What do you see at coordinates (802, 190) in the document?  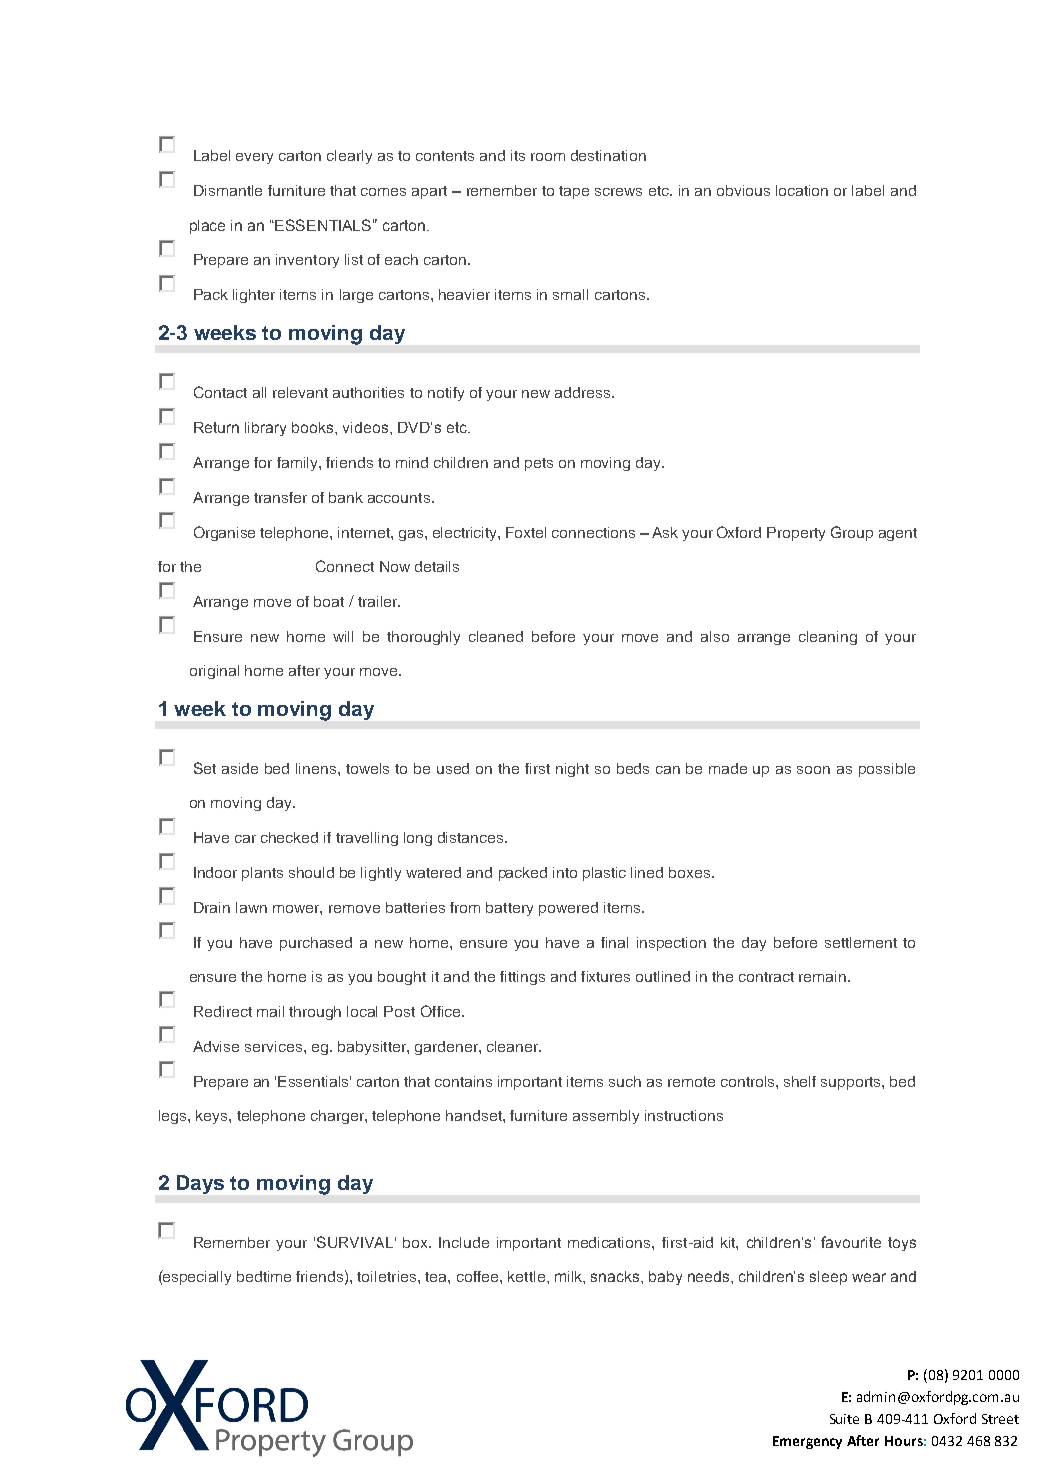 I see `location` at bounding box center [802, 190].
